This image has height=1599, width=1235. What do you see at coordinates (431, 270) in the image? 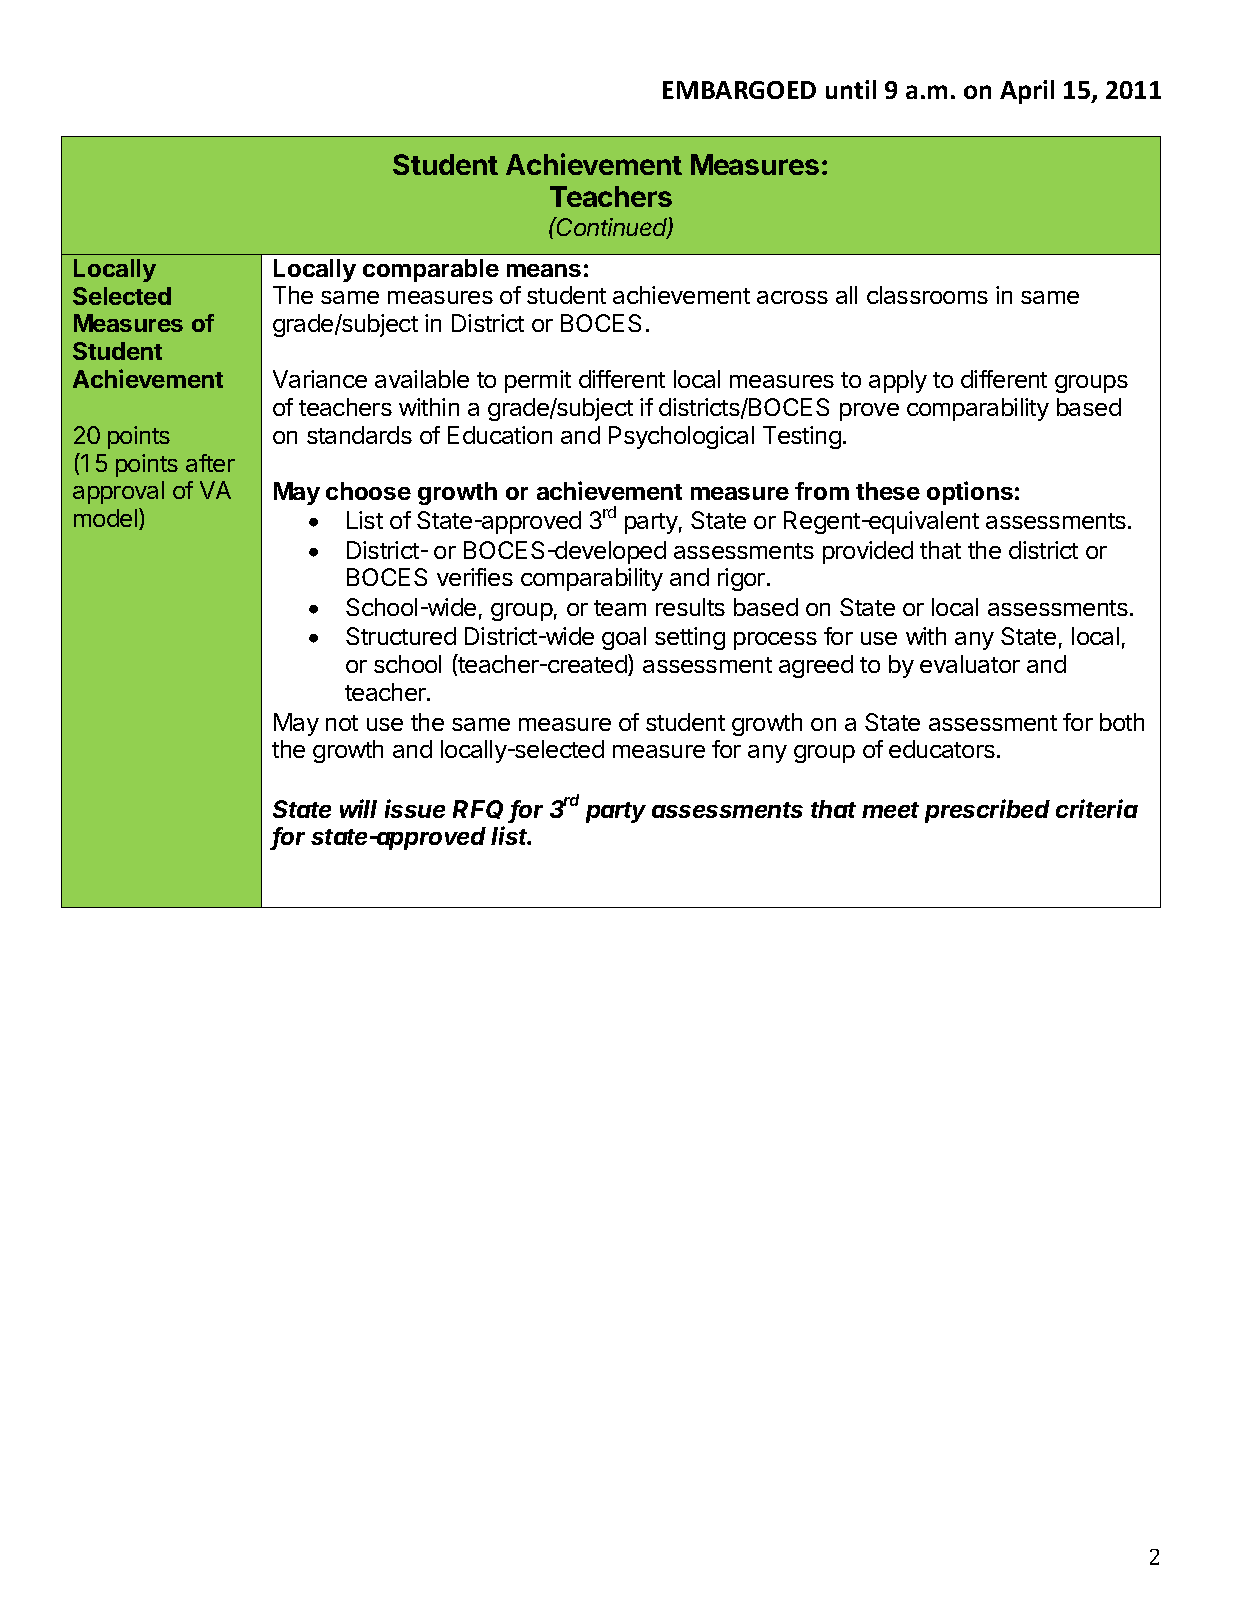
I see `comparable` at bounding box center [431, 270].
